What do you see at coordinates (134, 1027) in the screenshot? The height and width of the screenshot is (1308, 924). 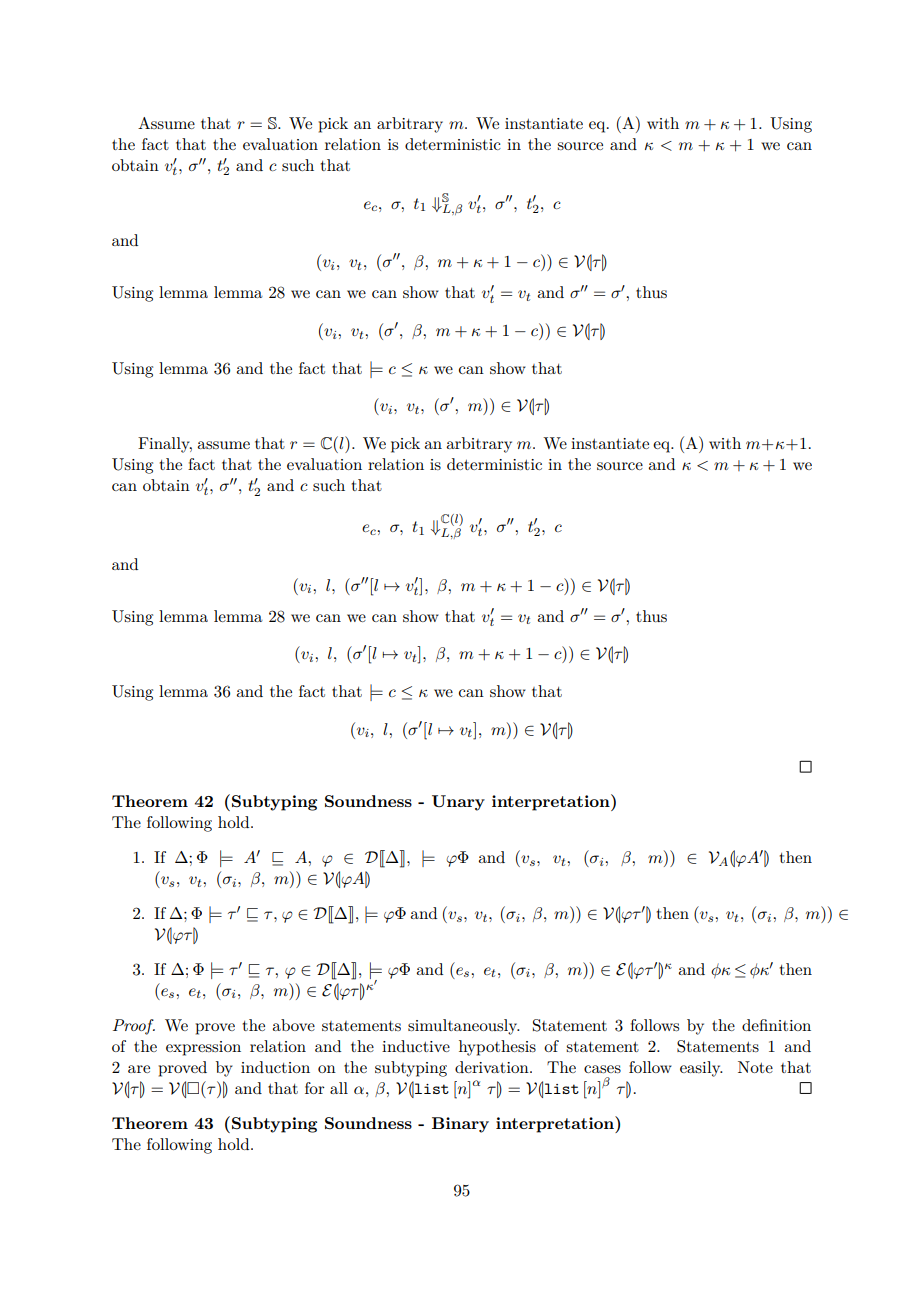 I see `Proof` at bounding box center [134, 1027].
